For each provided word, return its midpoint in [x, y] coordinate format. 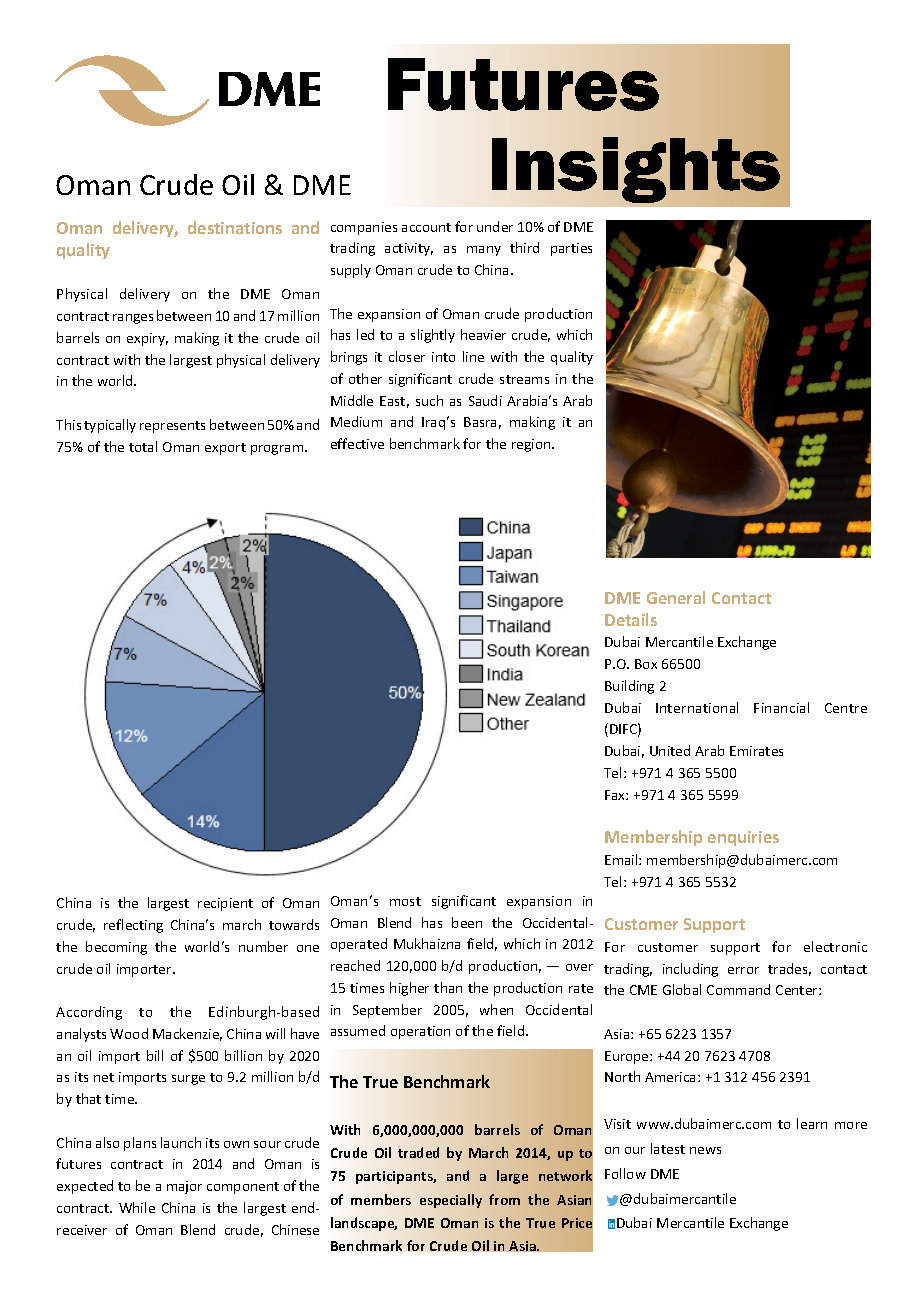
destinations [235, 227]
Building [629, 687]
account [426, 227]
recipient [225, 904]
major [184, 1187]
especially [451, 1201]
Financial [781, 707]
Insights [636, 170]
